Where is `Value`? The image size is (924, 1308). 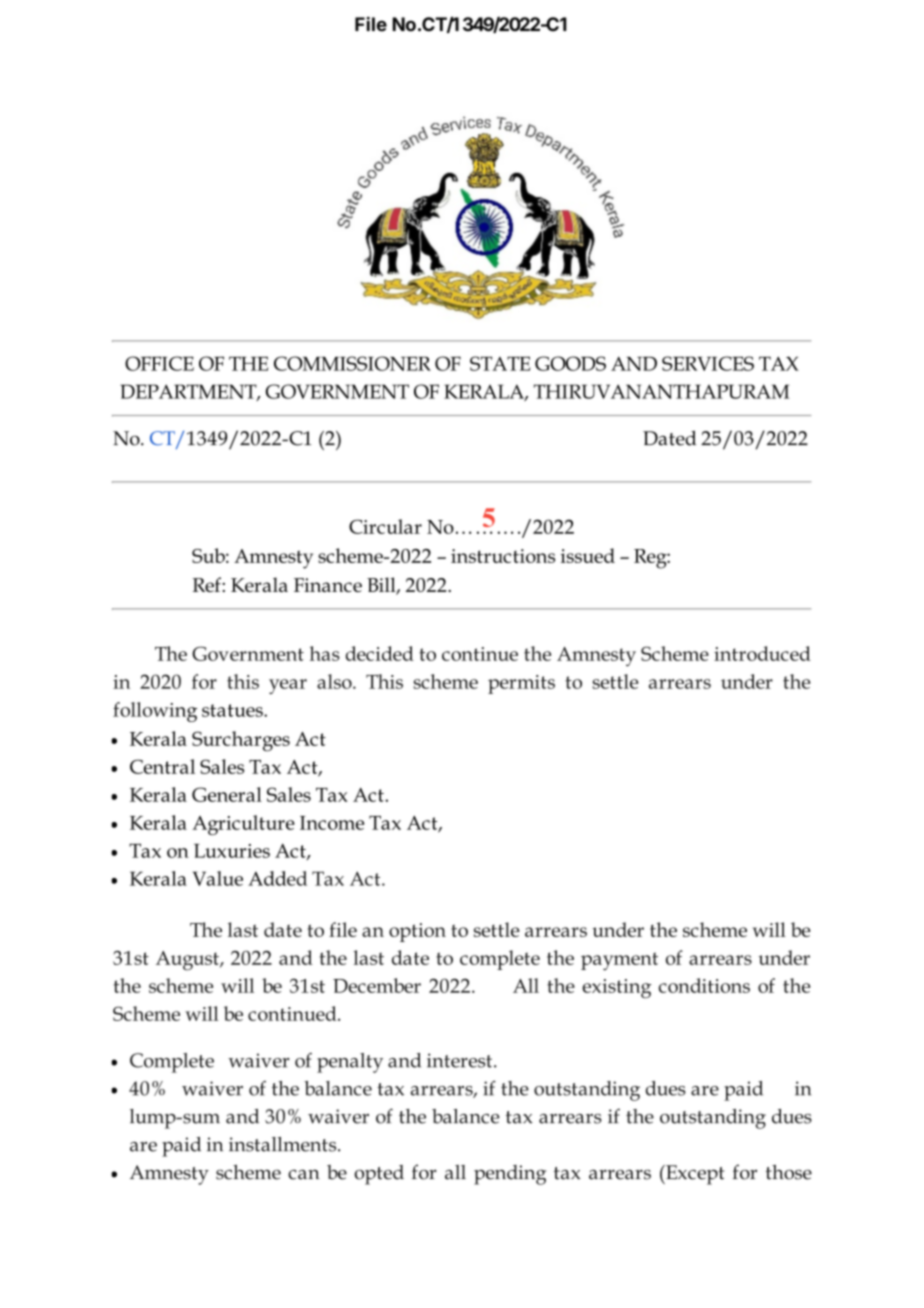 Value is located at coordinates (217, 878).
